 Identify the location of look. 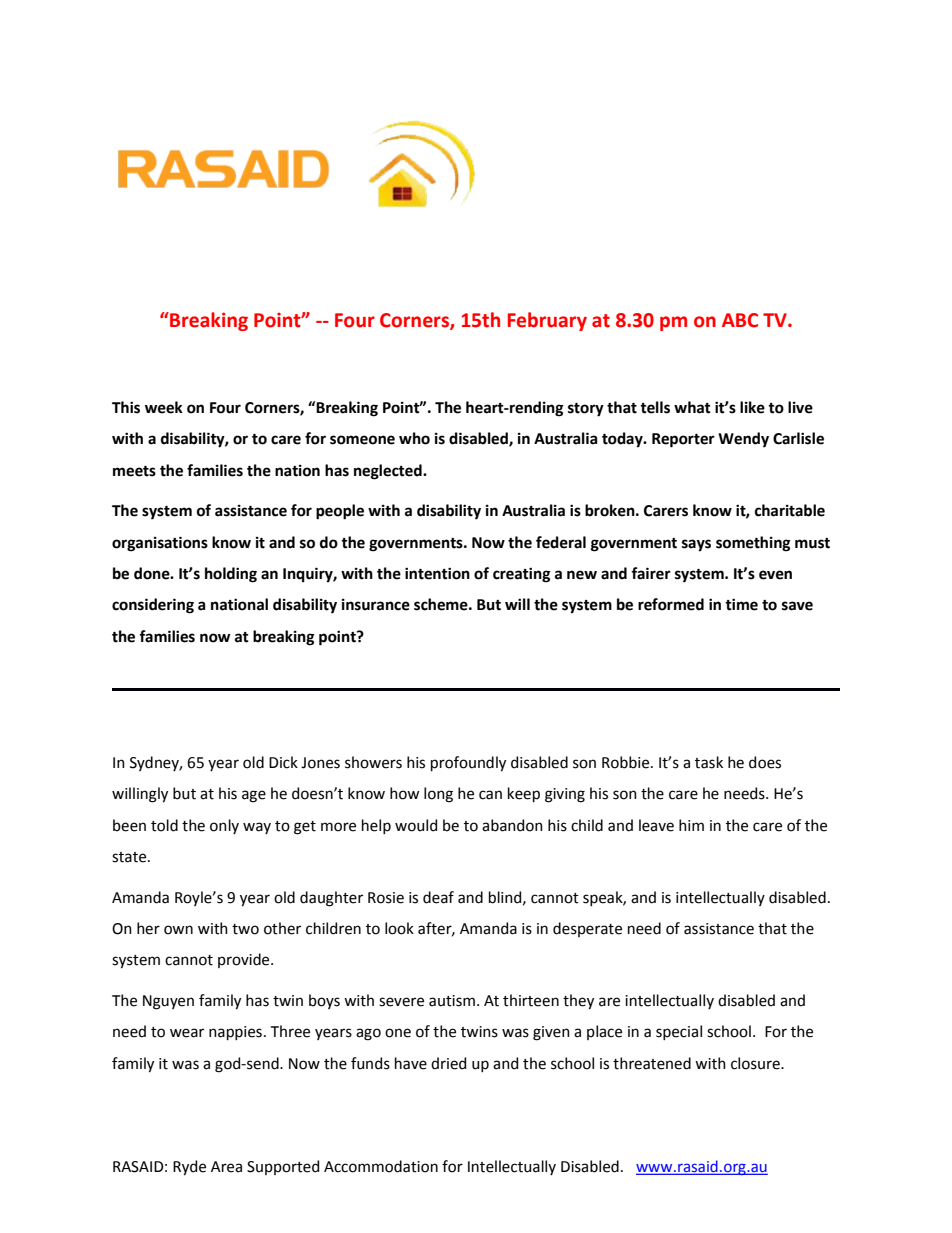
(399, 928).
